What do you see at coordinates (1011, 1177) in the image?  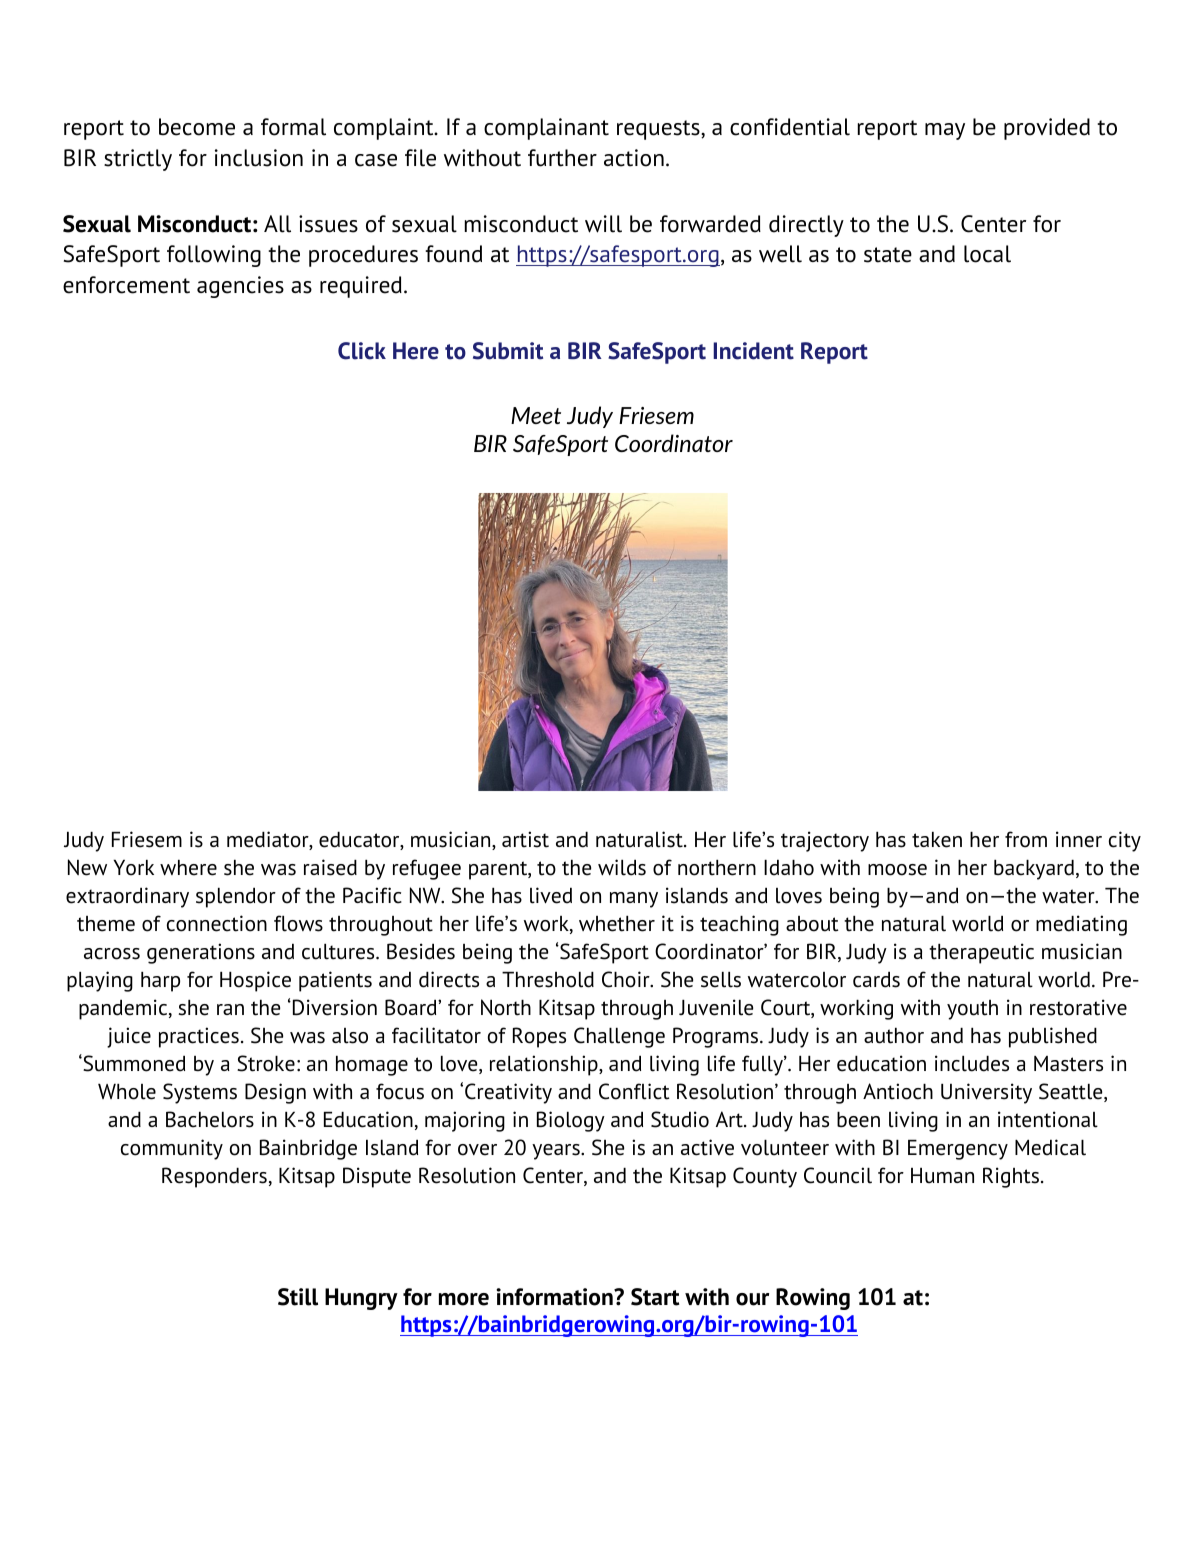 I see `Rights` at bounding box center [1011, 1177].
